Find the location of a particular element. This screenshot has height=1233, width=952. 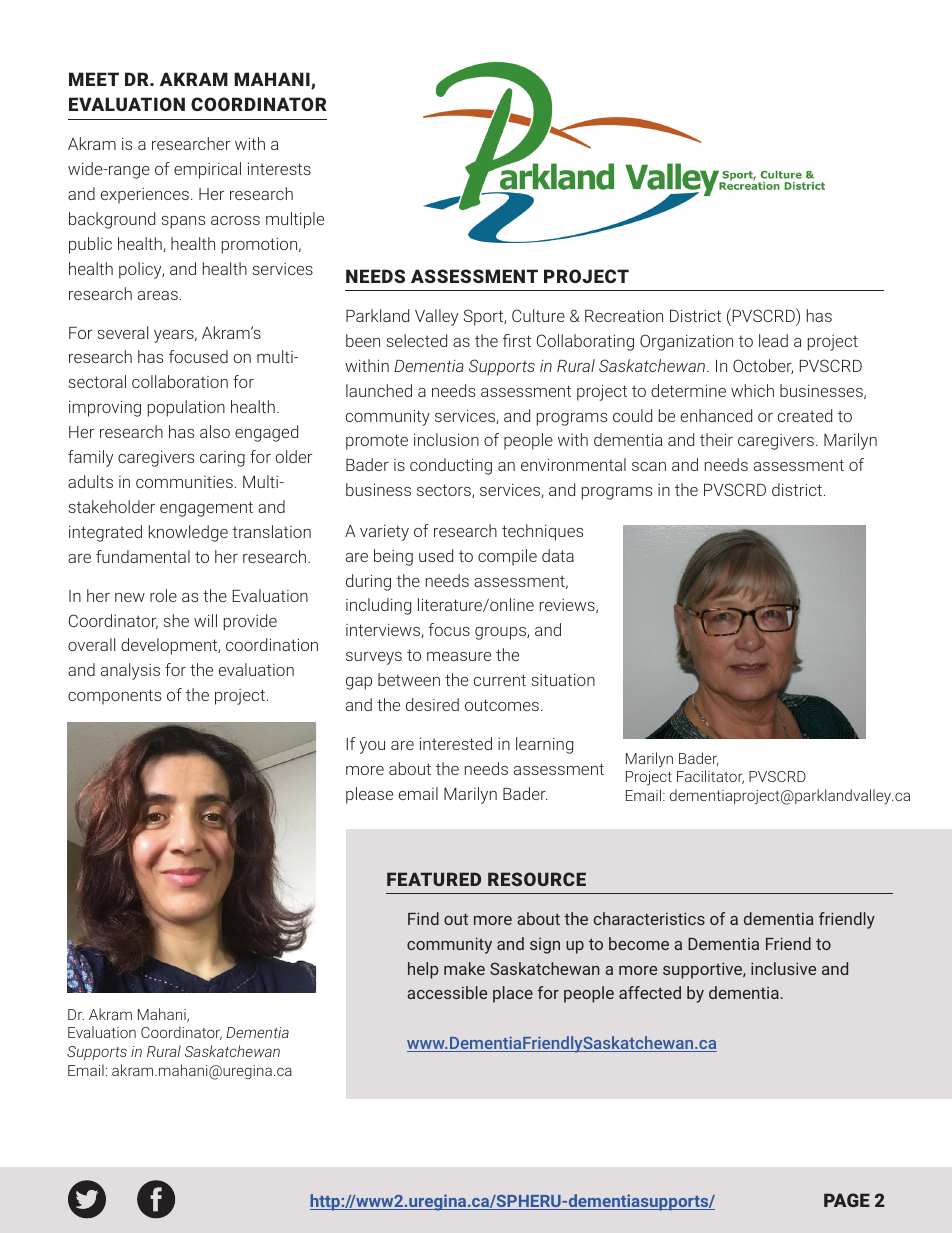

accessible is located at coordinates (447, 992).
